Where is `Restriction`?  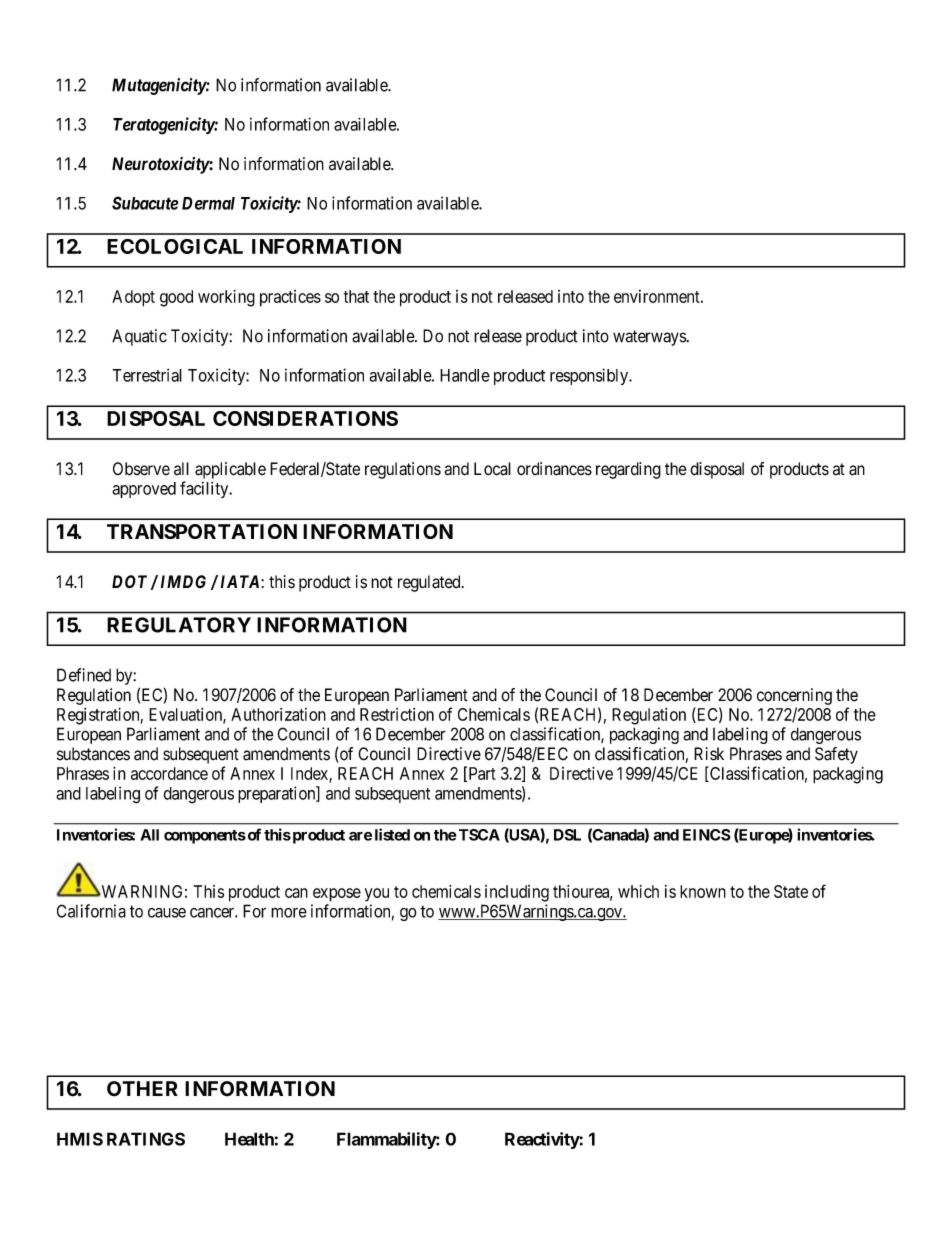 Restriction is located at coordinates (397, 714).
